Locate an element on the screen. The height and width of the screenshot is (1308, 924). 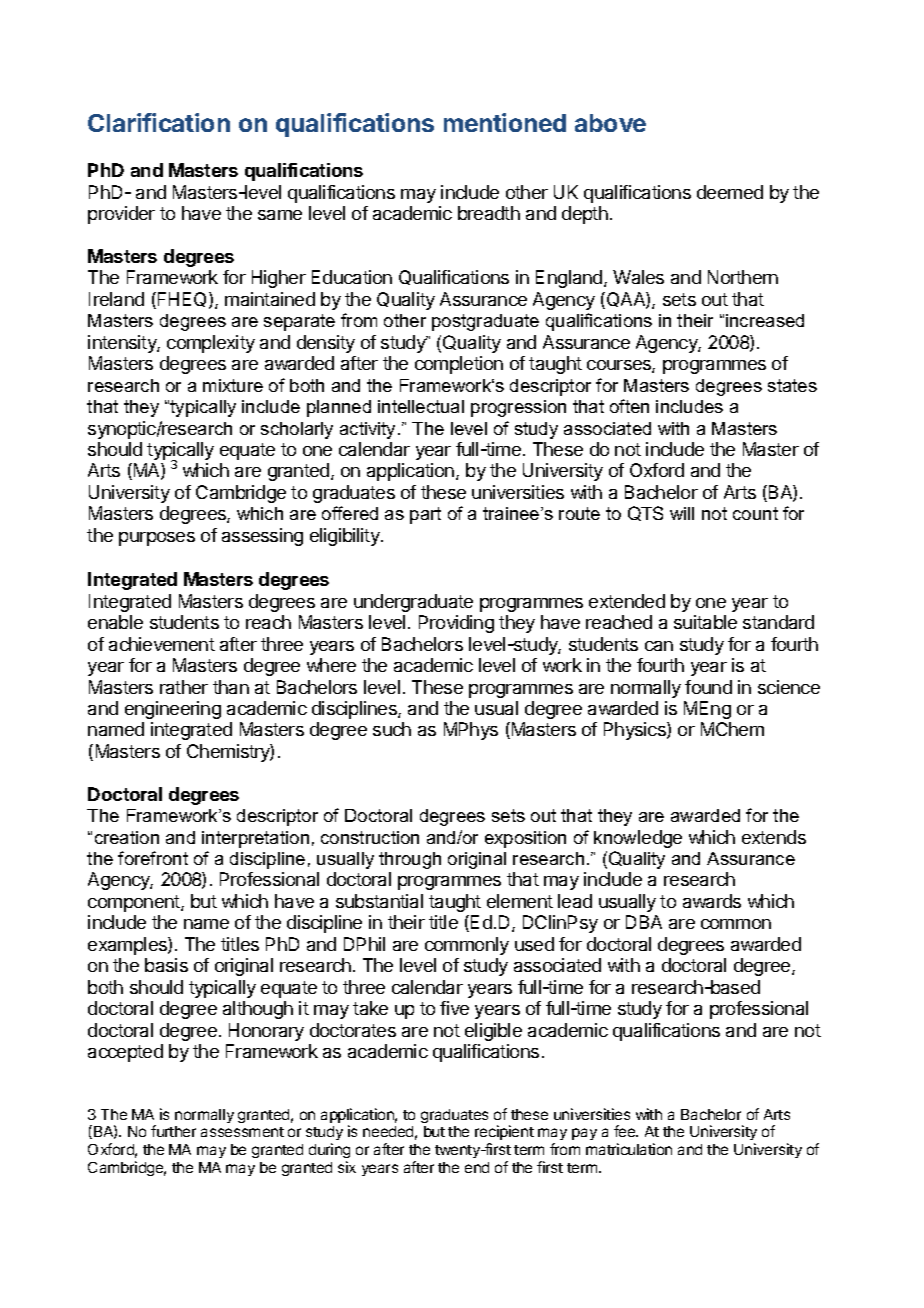
suitable is located at coordinates (705, 622).
